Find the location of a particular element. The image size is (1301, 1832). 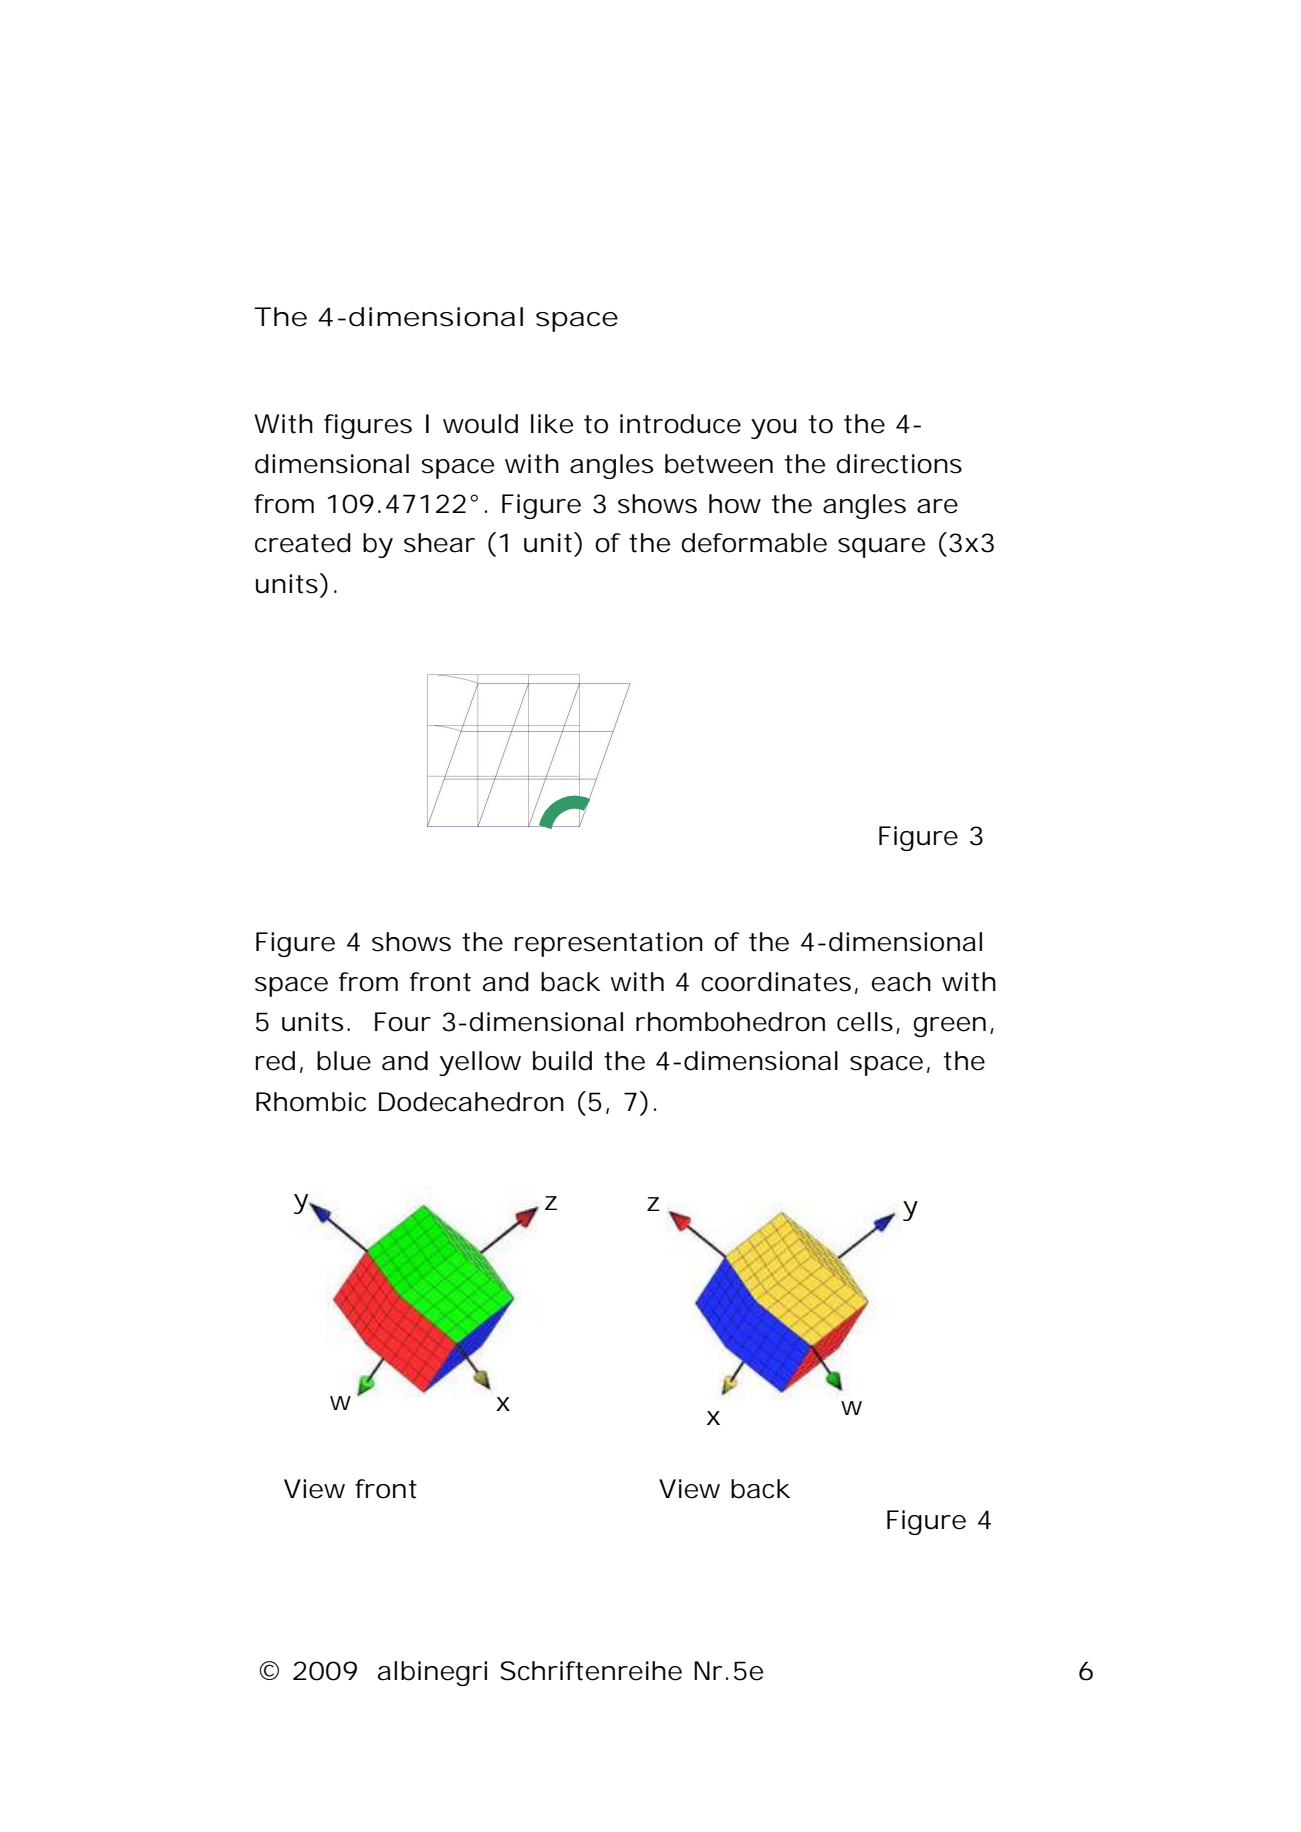

like is located at coordinates (552, 424).
